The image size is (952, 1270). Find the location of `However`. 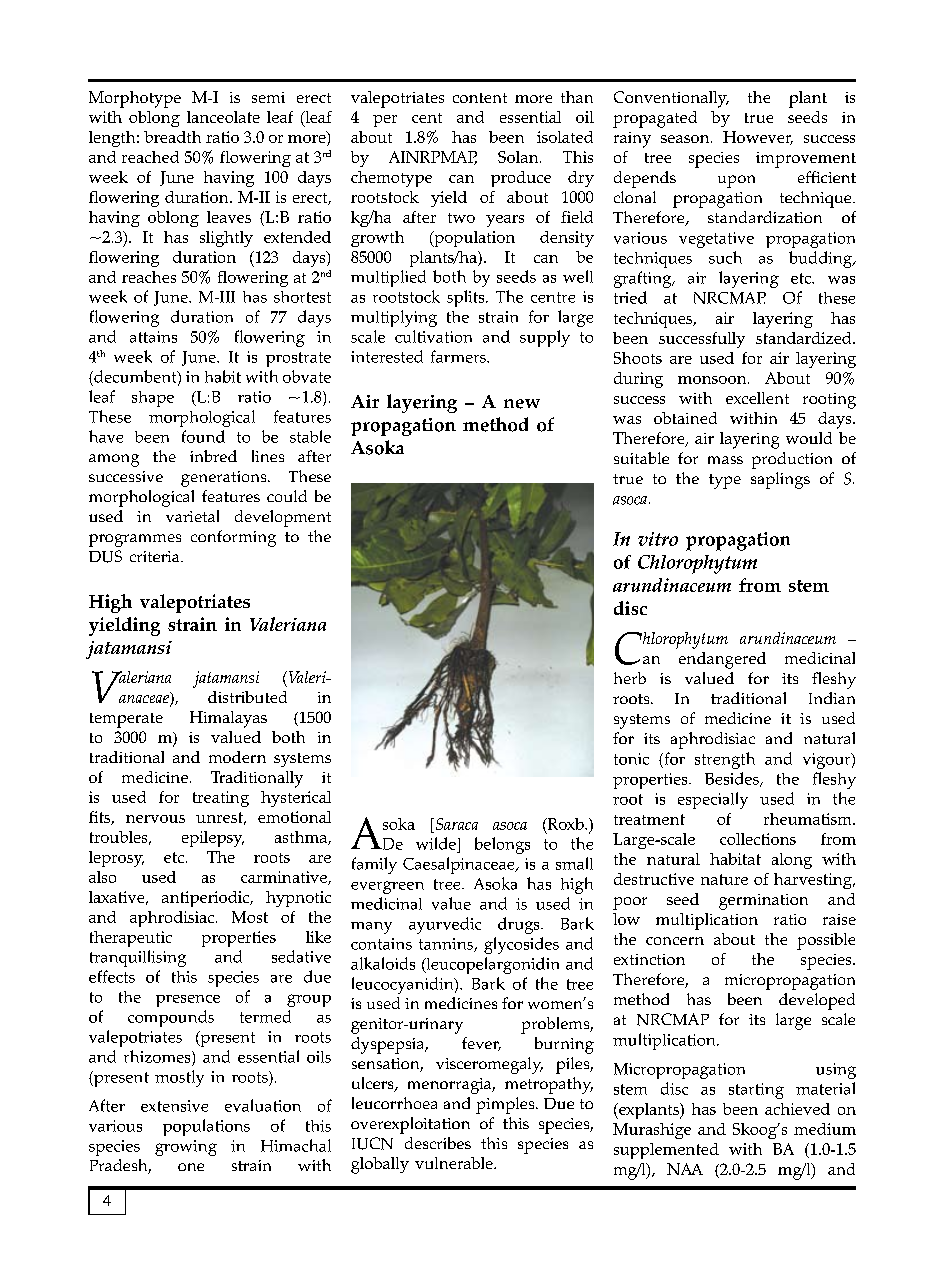

However is located at coordinates (758, 138).
